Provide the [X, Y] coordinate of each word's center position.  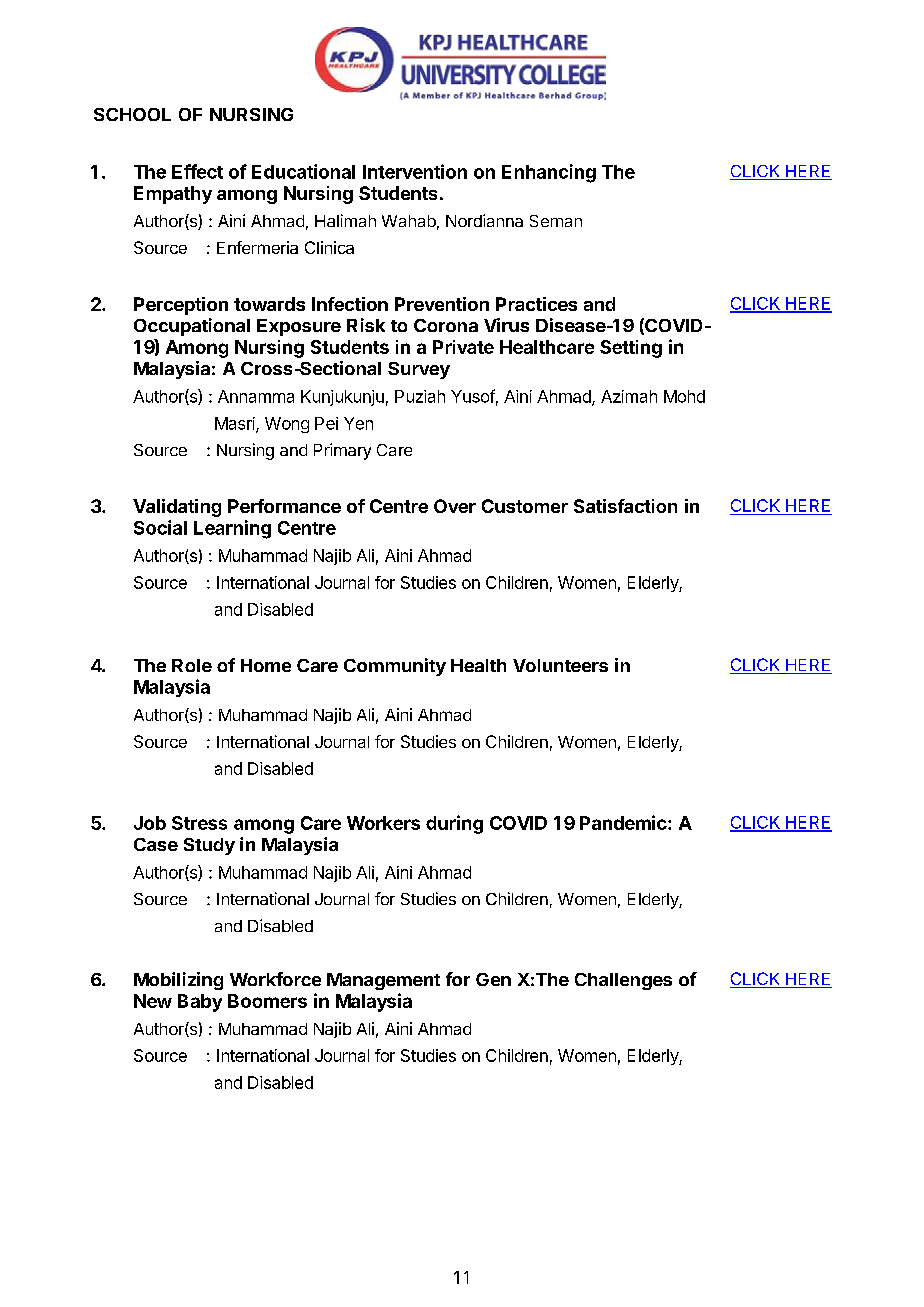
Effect [197, 171]
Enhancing [549, 173]
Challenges [623, 981]
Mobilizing [178, 981]
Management [383, 981]
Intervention [415, 171]
